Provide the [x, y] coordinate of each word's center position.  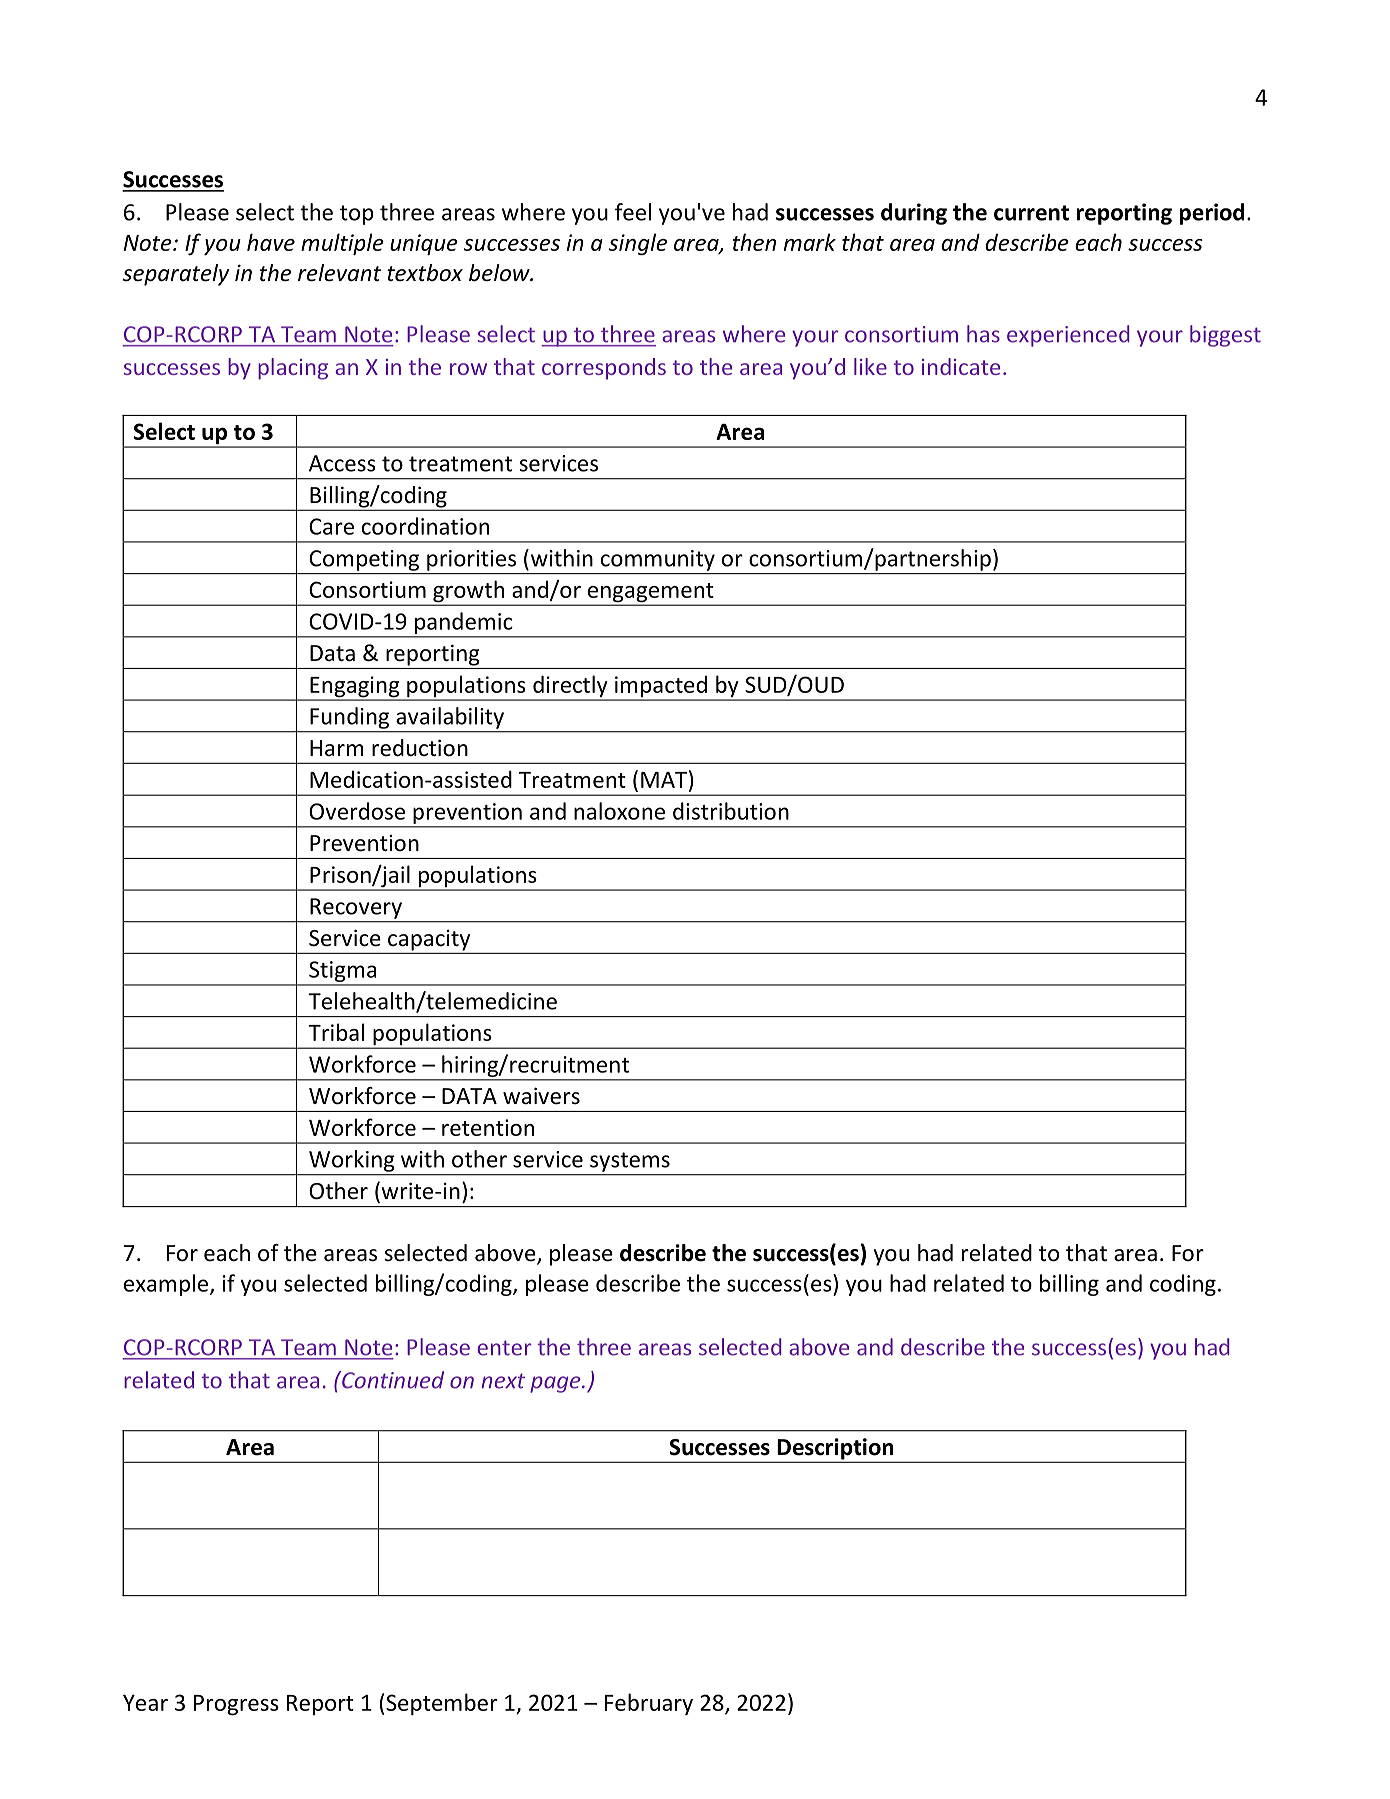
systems [630, 1162]
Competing [364, 560]
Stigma [343, 973]
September [441, 1704]
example [167, 1285]
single [638, 244]
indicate [961, 366]
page [556, 1384]
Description [835, 1450]
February [649, 1704]
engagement [650, 594]
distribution [731, 811]
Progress [236, 1705]
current [1031, 213]
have [271, 242]
